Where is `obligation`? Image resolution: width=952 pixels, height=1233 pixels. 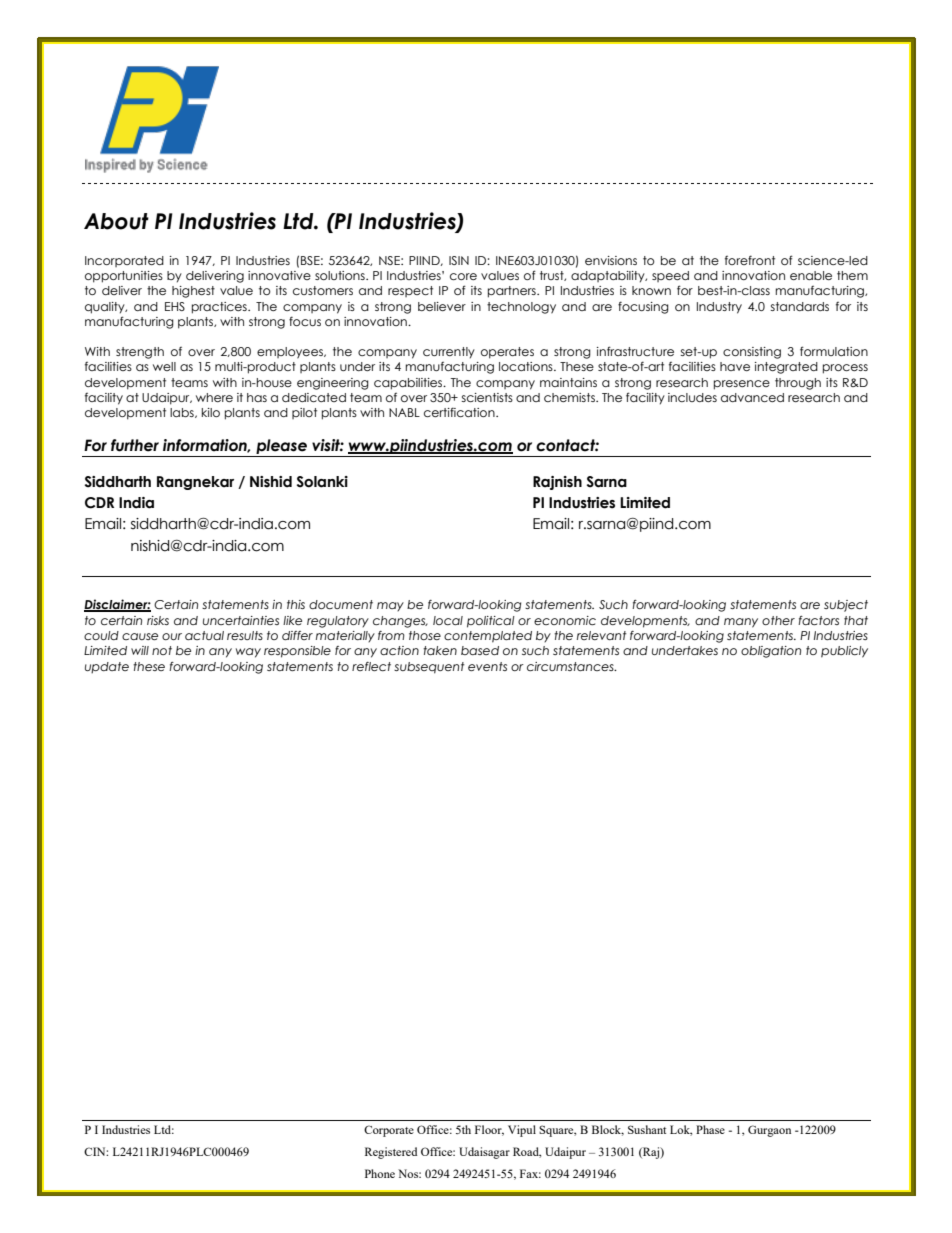 obligation is located at coordinates (771, 652).
